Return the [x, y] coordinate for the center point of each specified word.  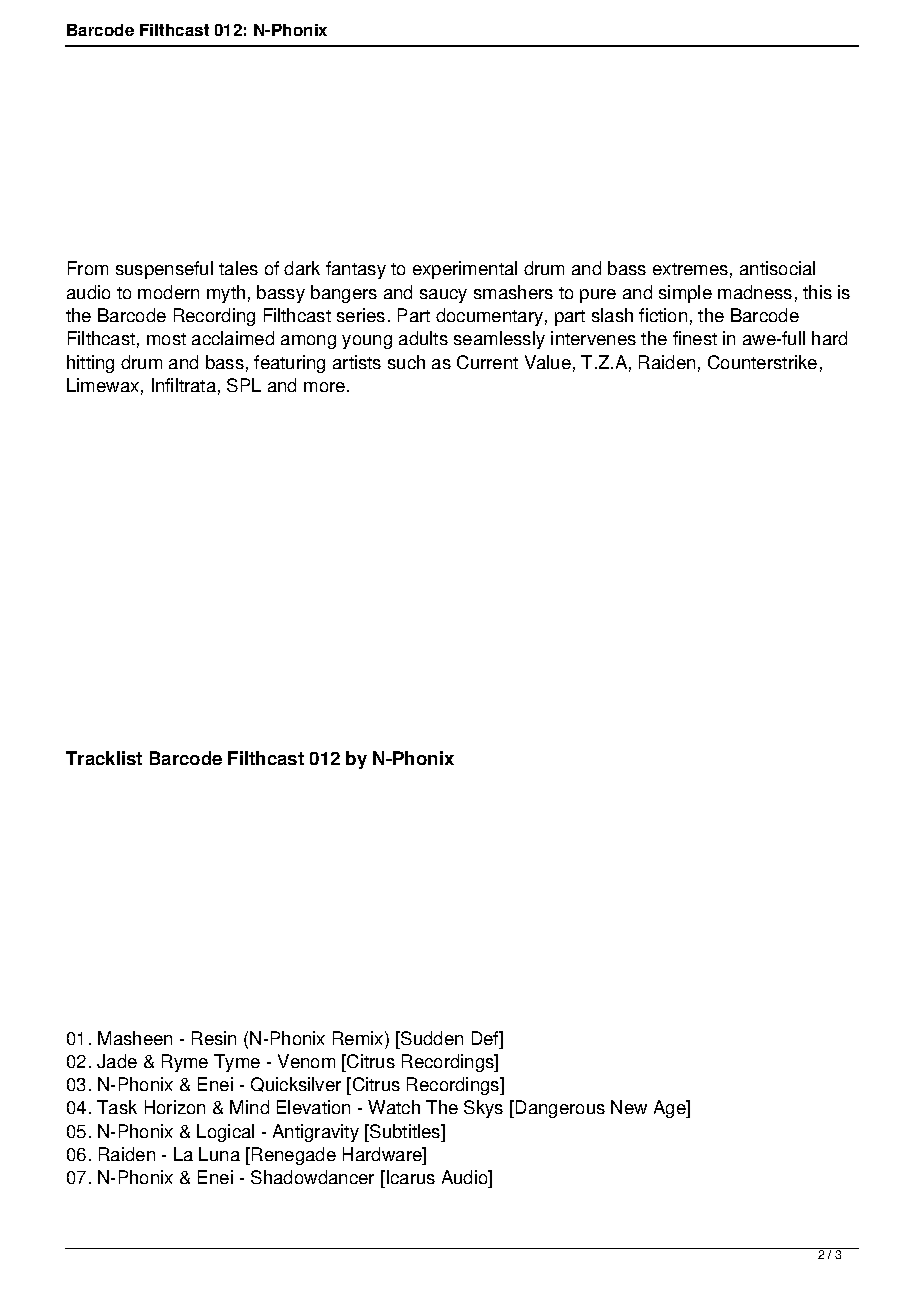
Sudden [431, 1038]
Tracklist [104, 758]
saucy [443, 296]
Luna [219, 1154]
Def [486, 1038]
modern [168, 292]
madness [755, 292]
